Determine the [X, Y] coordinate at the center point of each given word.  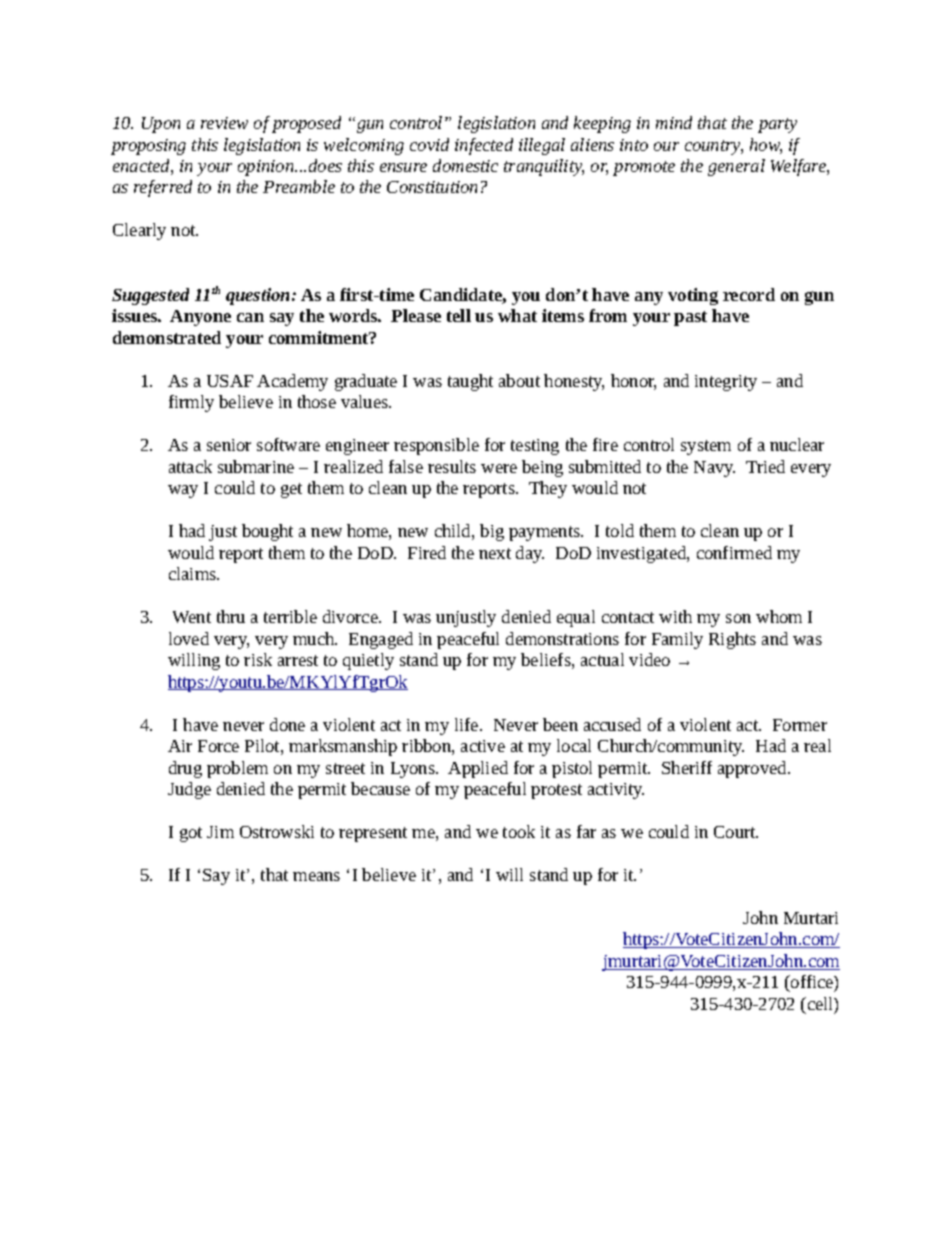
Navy [714, 469]
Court [736, 832]
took [519, 831]
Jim [220, 832]
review [224, 123]
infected [484, 146]
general [736, 167]
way [183, 491]
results [452, 466]
